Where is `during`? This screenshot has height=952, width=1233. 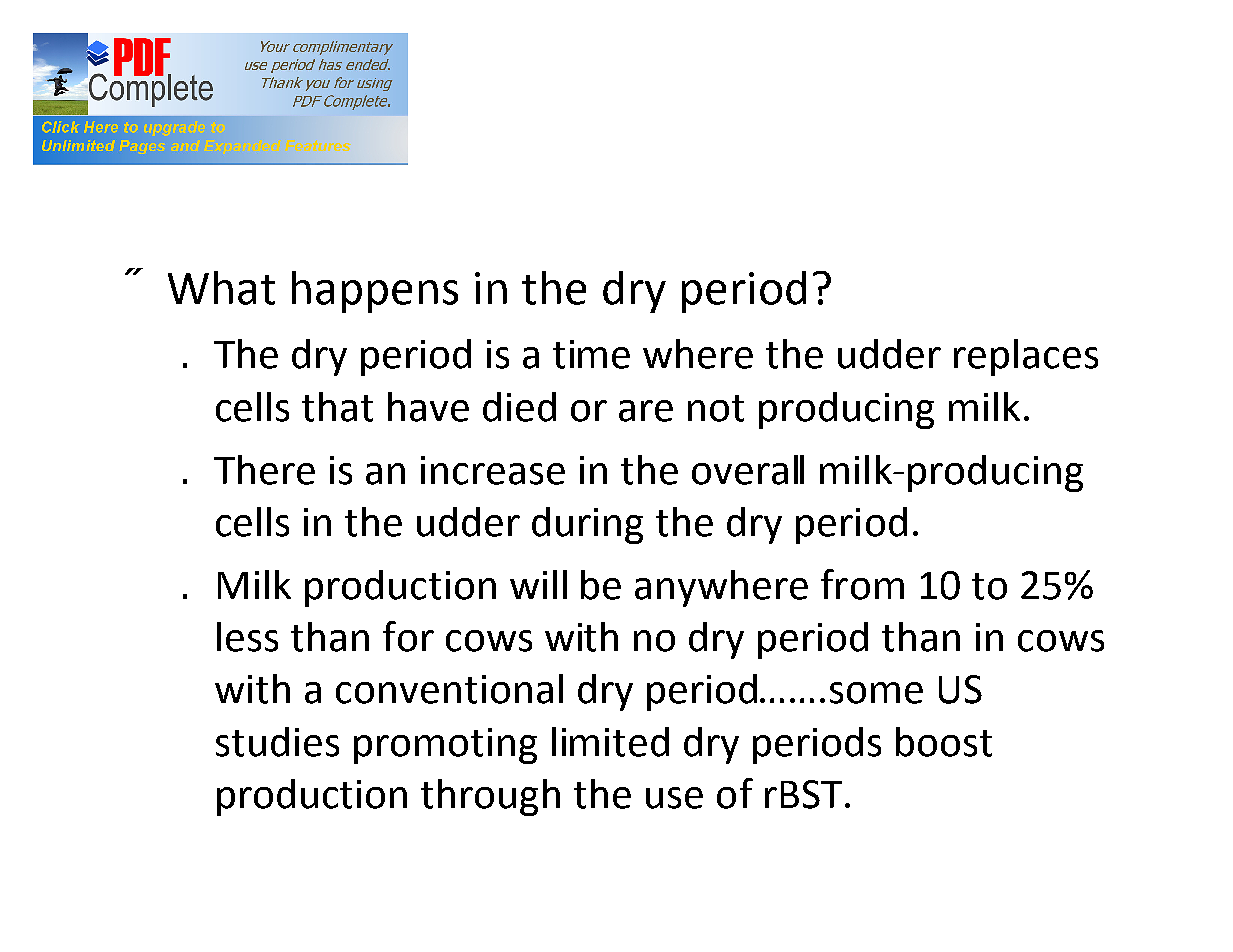 during is located at coordinates (587, 525).
